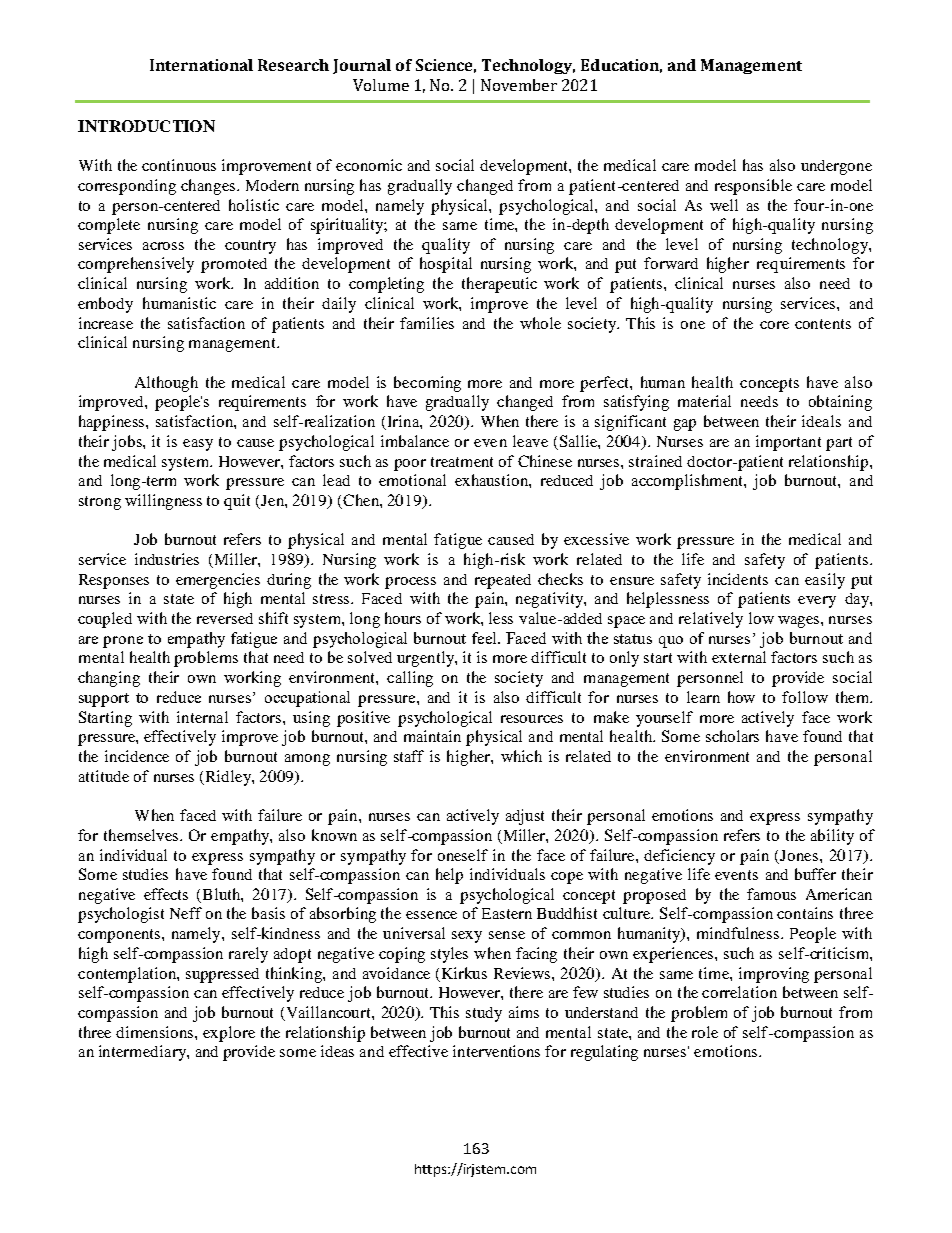  Describe the element at coordinates (519, 85) in the document. I see `November` at that location.
